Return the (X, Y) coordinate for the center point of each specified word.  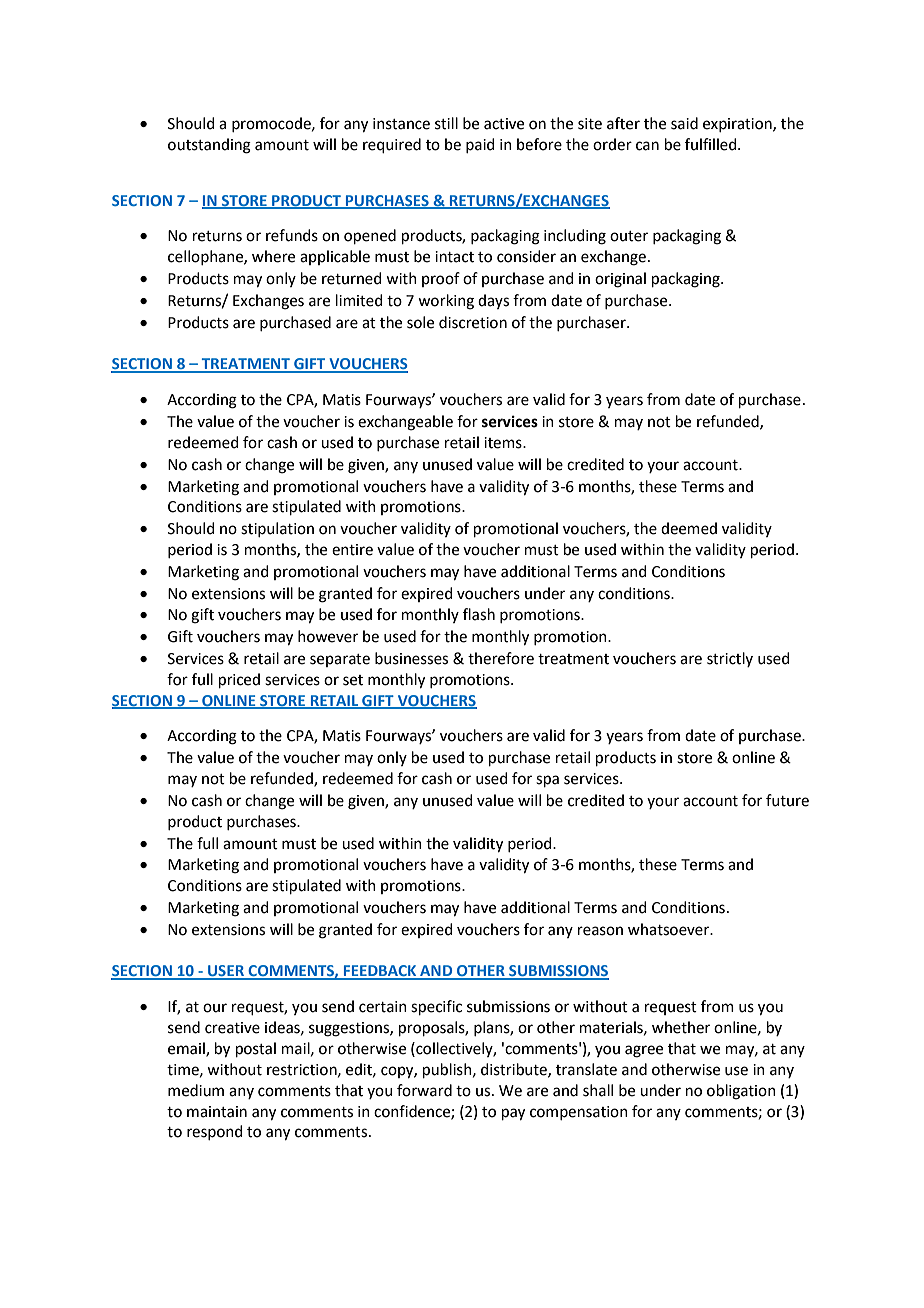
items (504, 443)
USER (226, 972)
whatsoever (670, 929)
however (328, 636)
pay (513, 1114)
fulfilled (712, 144)
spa (547, 781)
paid (480, 145)
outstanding (209, 146)
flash (479, 614)
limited (359, 300)
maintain (217, 1112)
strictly (730, 659)
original (620, 280)
